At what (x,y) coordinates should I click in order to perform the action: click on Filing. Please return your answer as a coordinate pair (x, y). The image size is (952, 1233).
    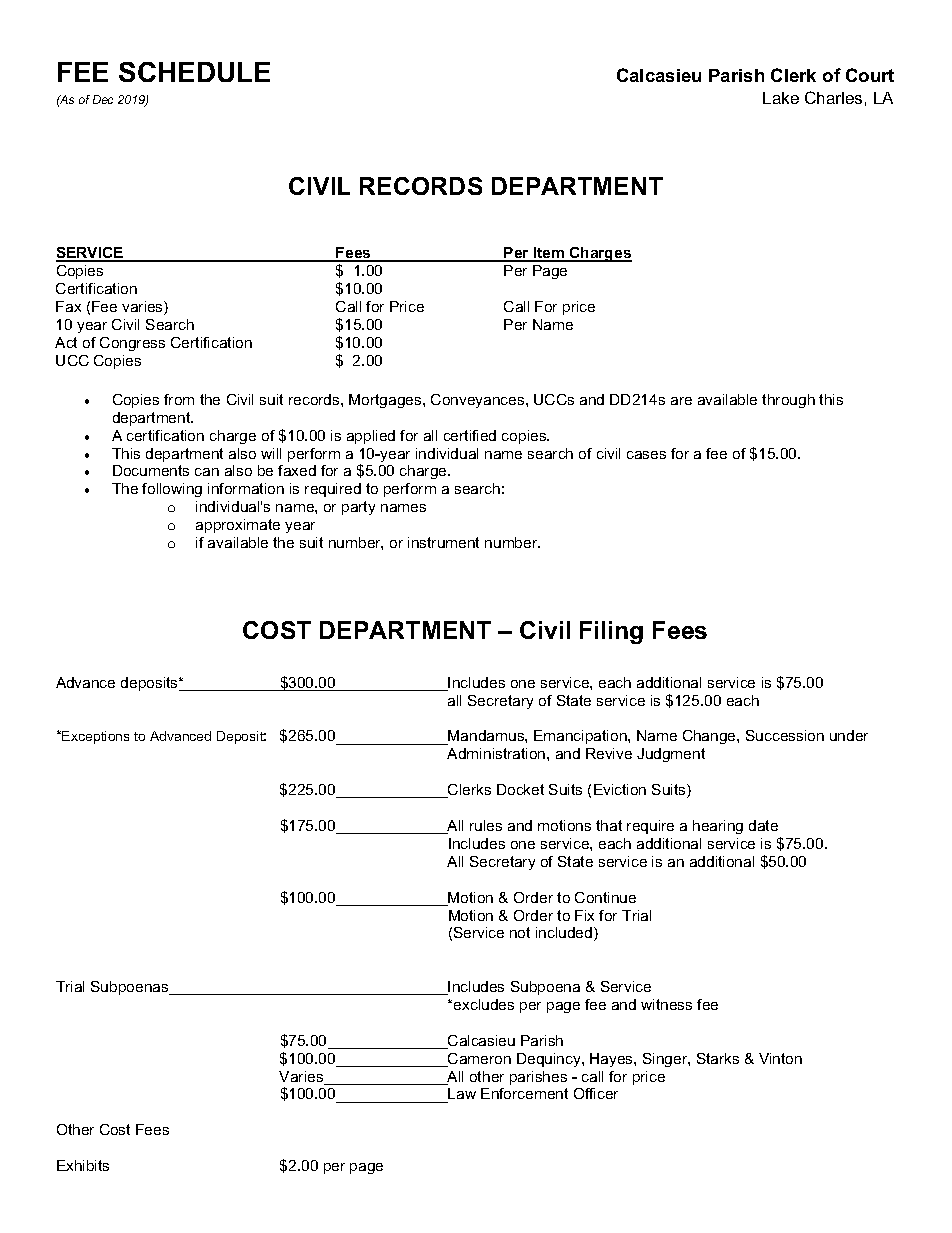
    Looking at the image, I should click on (611, 632).
